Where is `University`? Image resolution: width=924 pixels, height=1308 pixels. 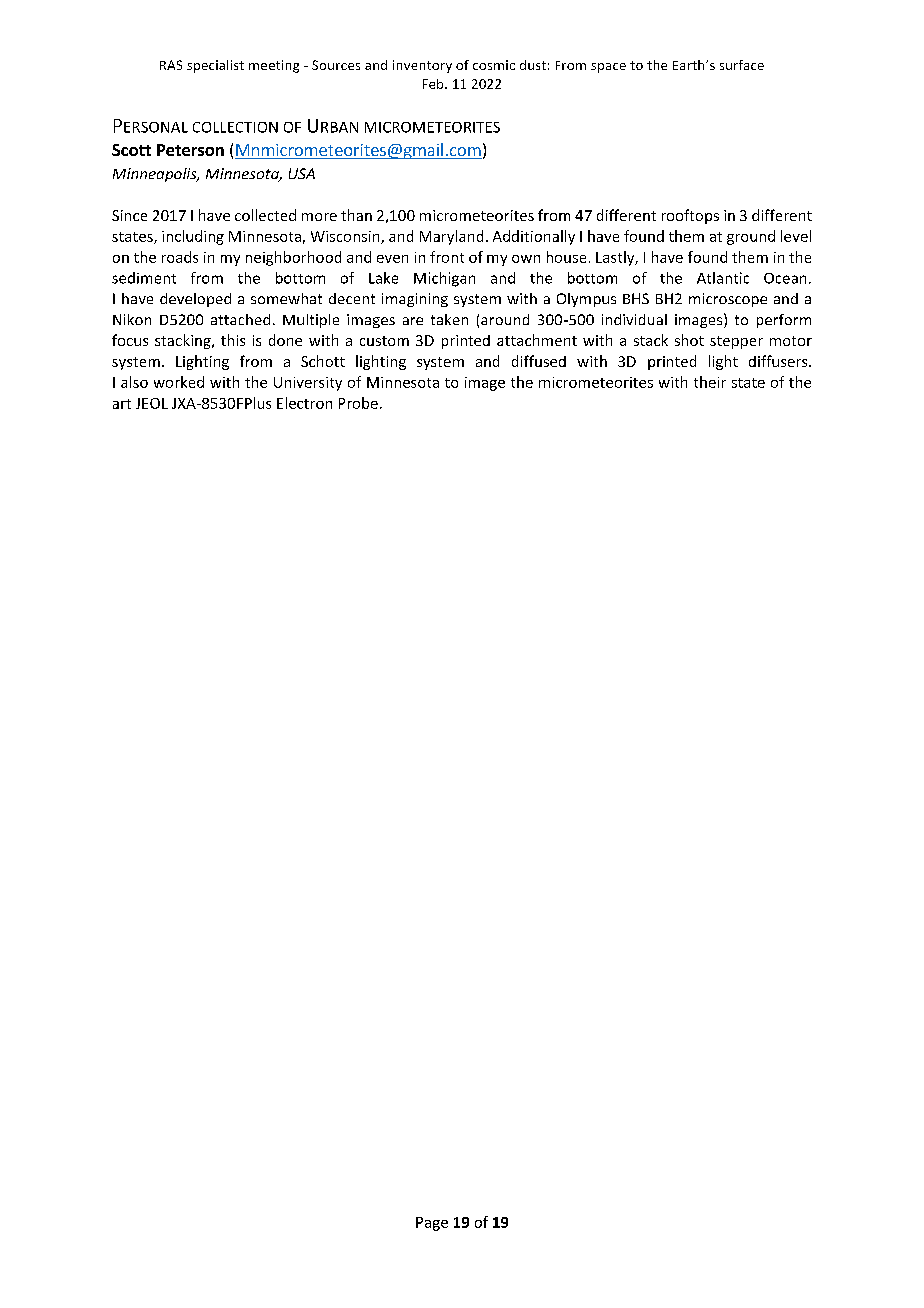 University is located at coordinates (308, 384).
